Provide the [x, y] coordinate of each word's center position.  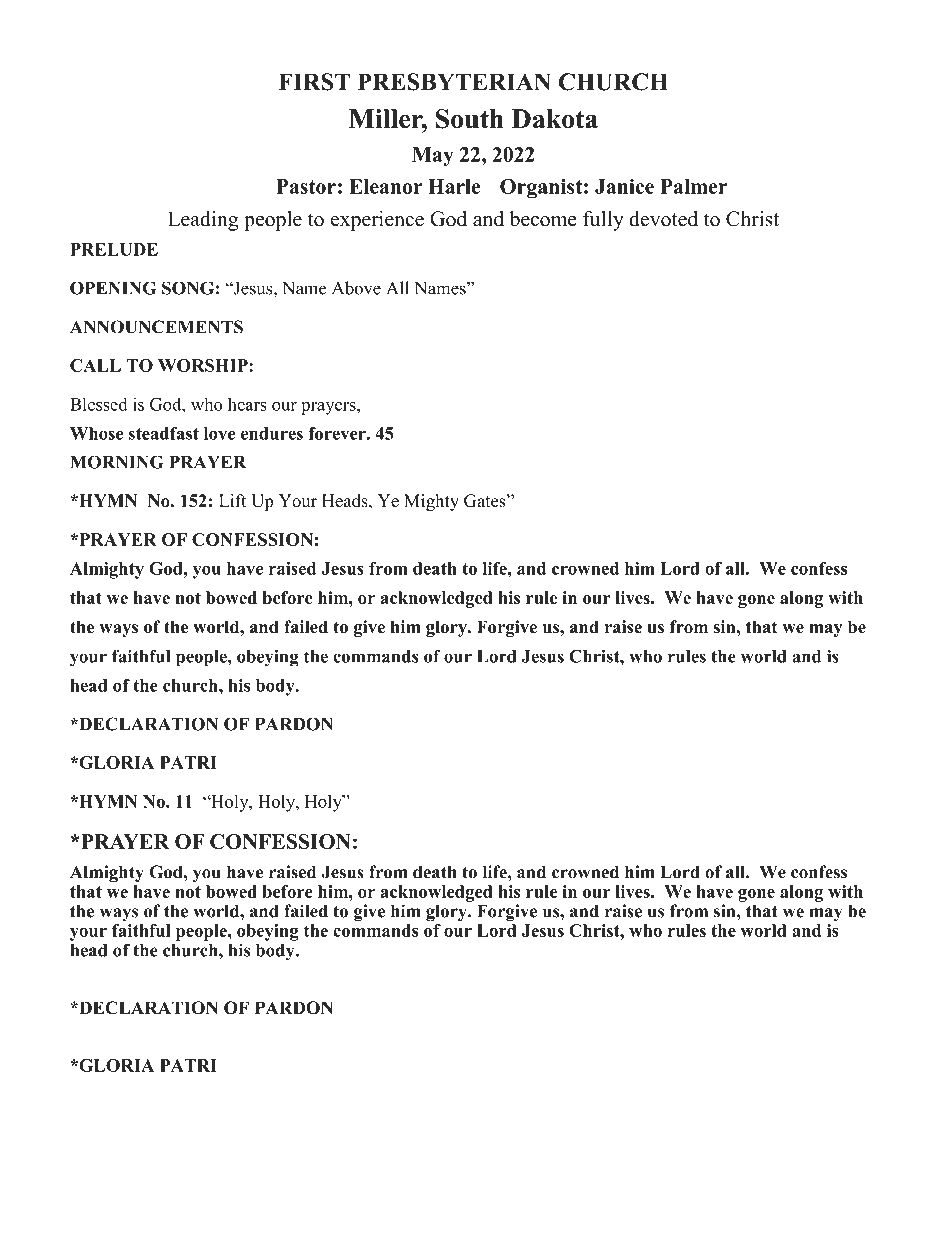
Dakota [555, 119]
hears [247, 404]
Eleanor [385, 186]
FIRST [314, 82]
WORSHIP [204, 365]
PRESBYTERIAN [454, 82]
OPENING [113, 288]
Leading [203, 221]
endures [272, 433]
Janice [624, 186]
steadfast [164, 433]
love [219, 433]
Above [356, 288]
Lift [232, 500]
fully [603, 221]
